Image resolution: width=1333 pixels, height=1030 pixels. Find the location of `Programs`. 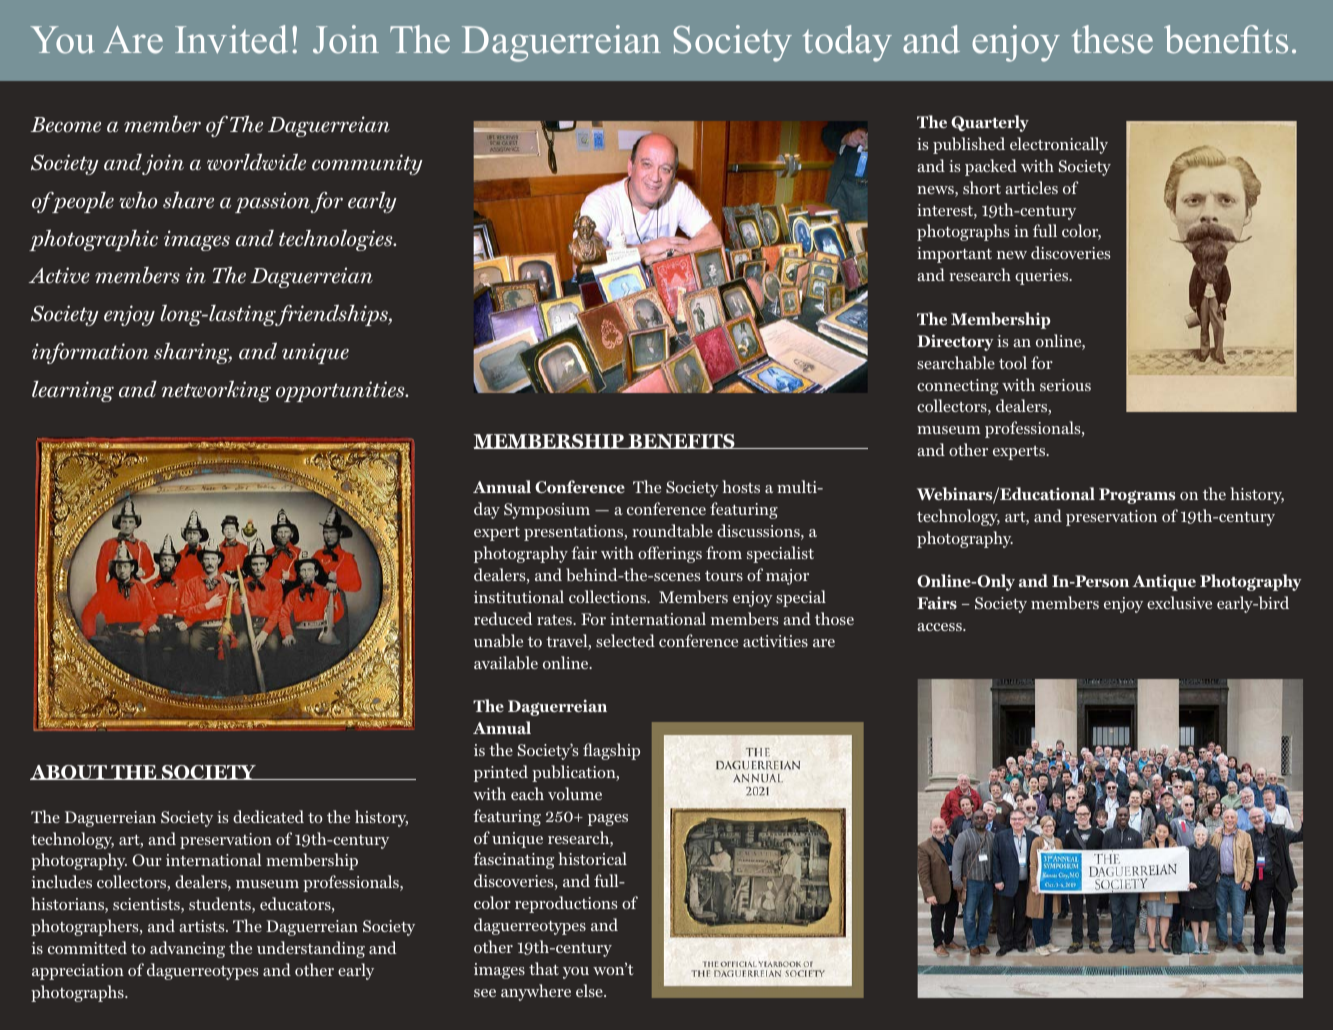

Programs is located at coordinates (1137, 496).
